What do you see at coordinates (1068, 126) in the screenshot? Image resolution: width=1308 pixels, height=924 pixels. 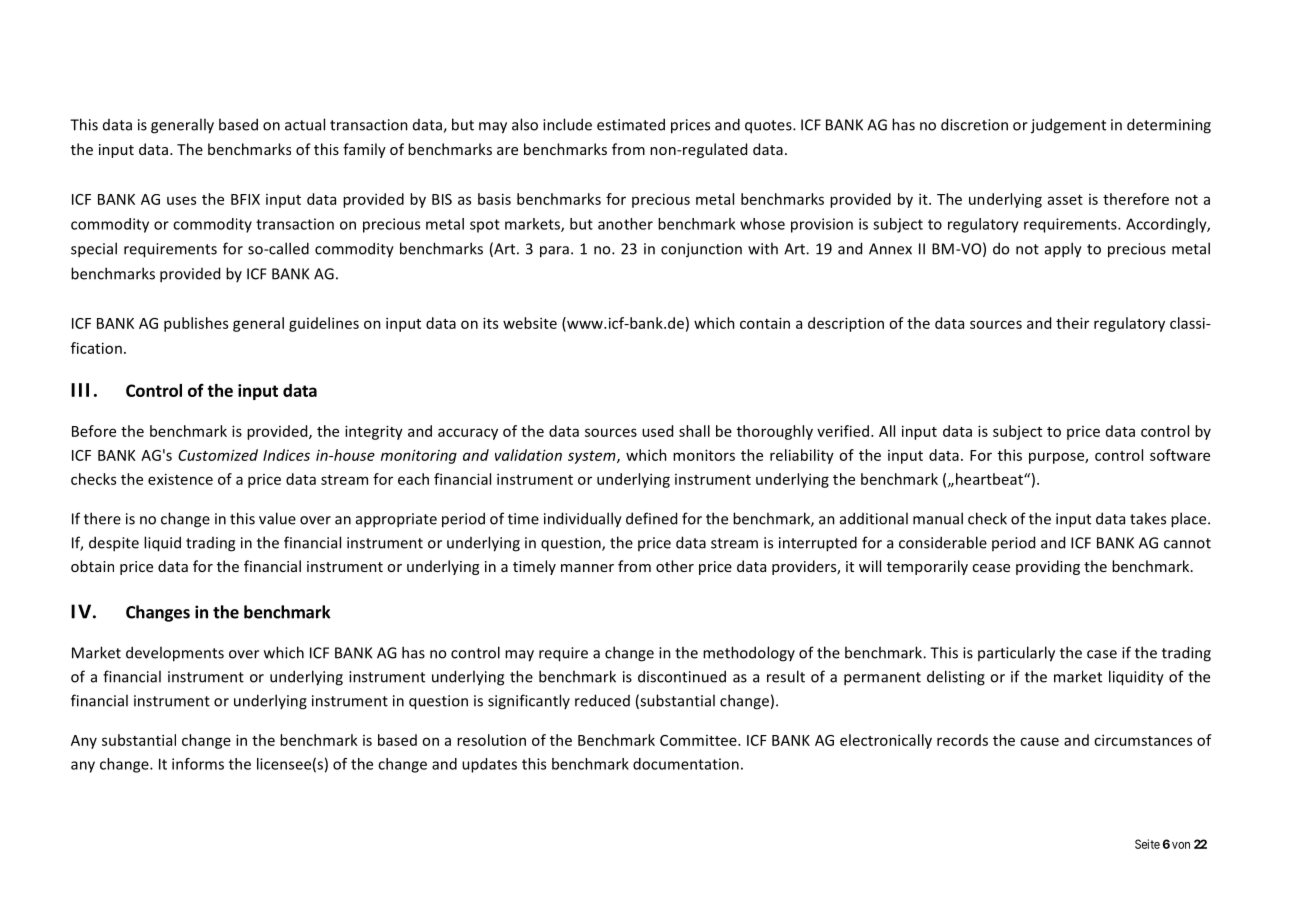 I see `judgement` at bounding box center [1068, 126].
